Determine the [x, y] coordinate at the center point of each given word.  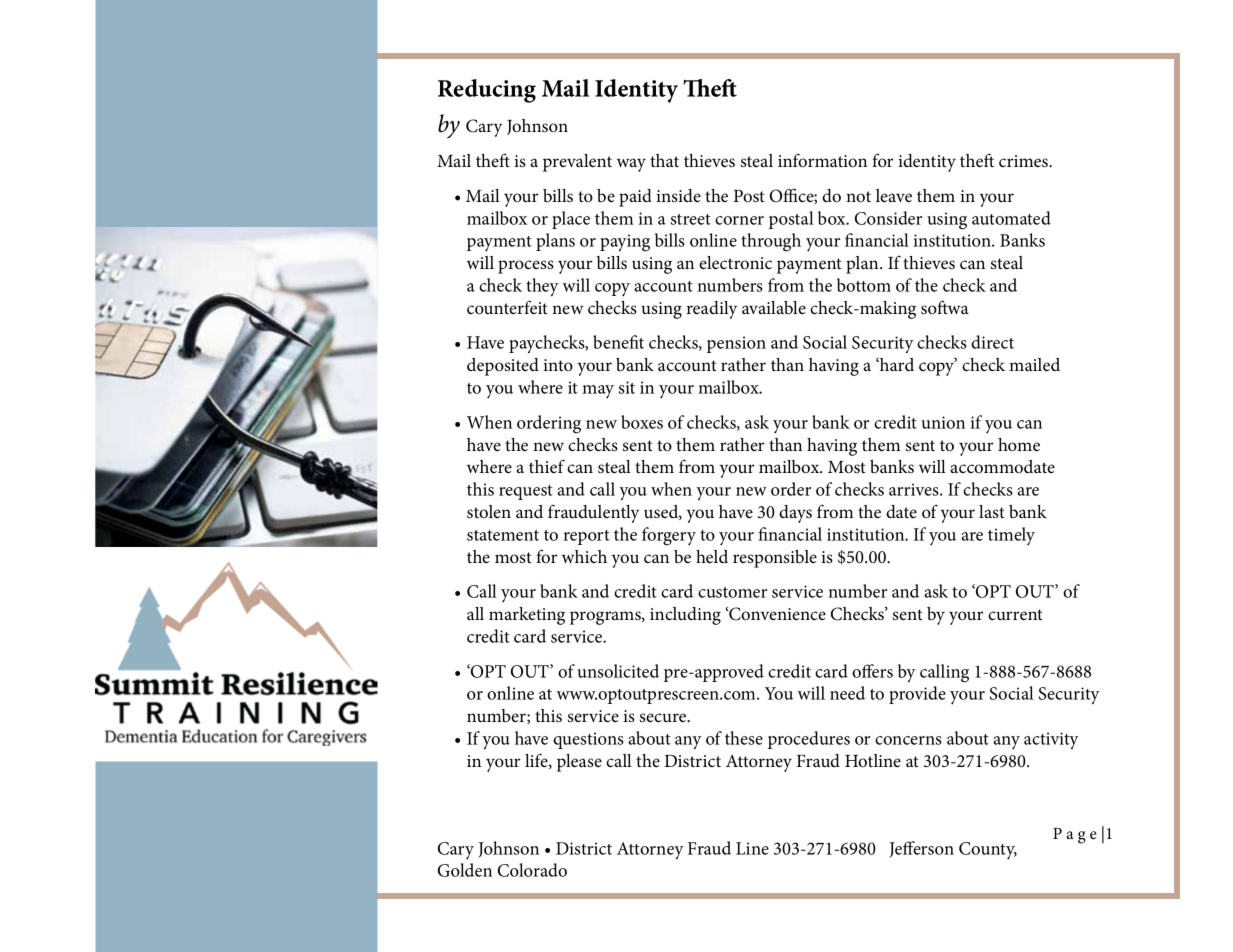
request [526, 492]
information [822, 160]
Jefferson [921, 849]
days [795, 514]
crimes [1025, 161]
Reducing [487, 91]
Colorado [532, 870]
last [992, 511]
